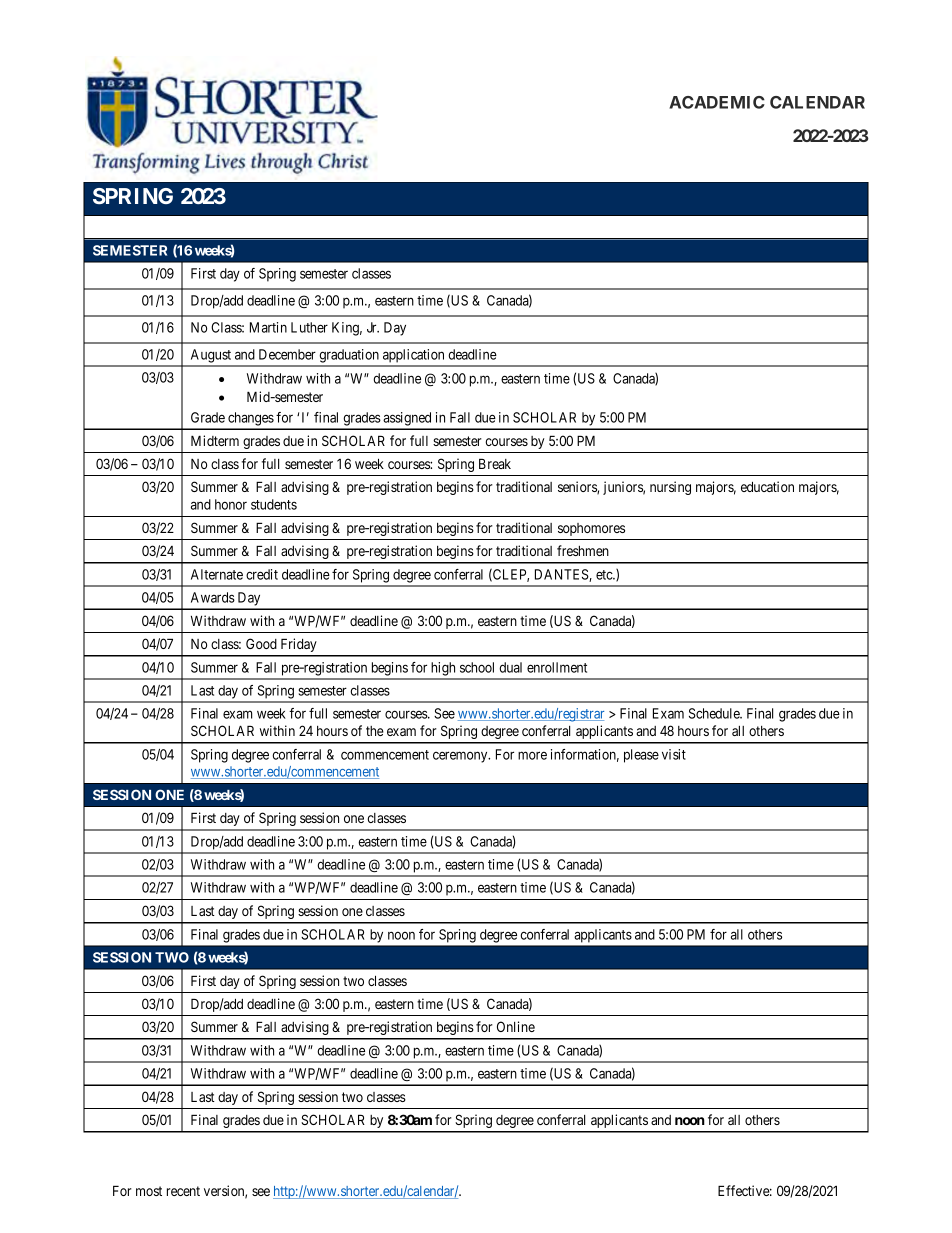  I want to click on Good, so click(261, 643).
